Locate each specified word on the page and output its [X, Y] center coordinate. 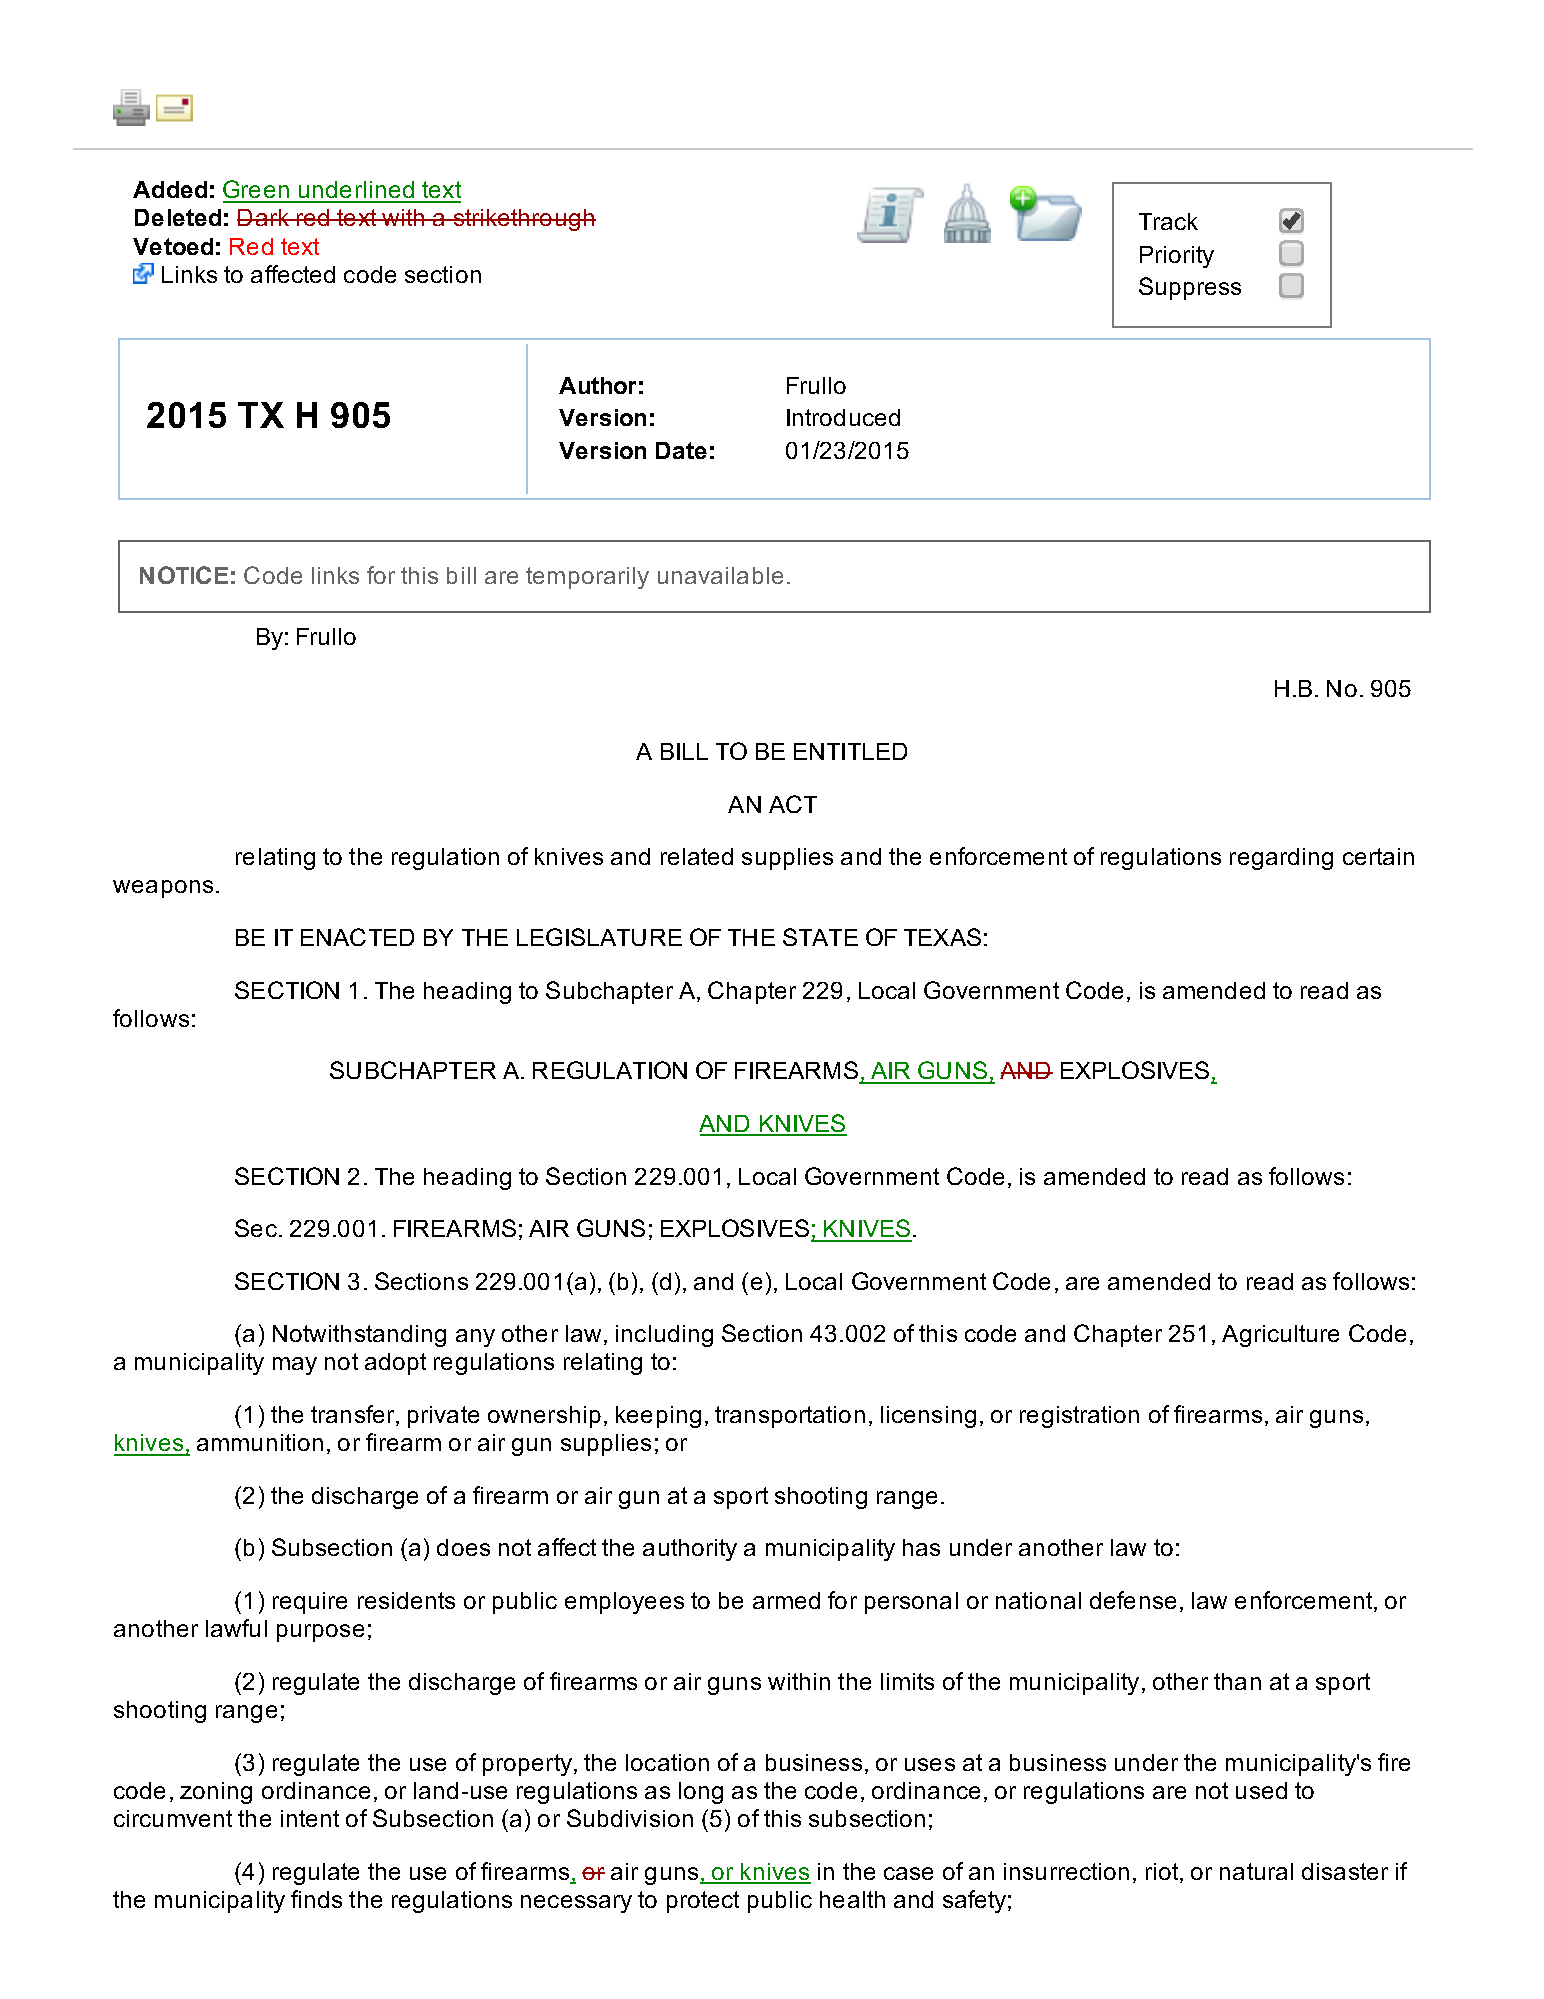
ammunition [260, 1442]
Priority [1177, 257]
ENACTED [357, 937]
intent [310, 1818]
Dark [264, 217]
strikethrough [523, 220]
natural [1256, 1871]
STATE [820, 937]
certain [1378, 856]
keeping [658, 1417]
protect [703, 1902]
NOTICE [184, 575]
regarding [1281, 859]
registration [1079, 1417]
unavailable [720, 575]
